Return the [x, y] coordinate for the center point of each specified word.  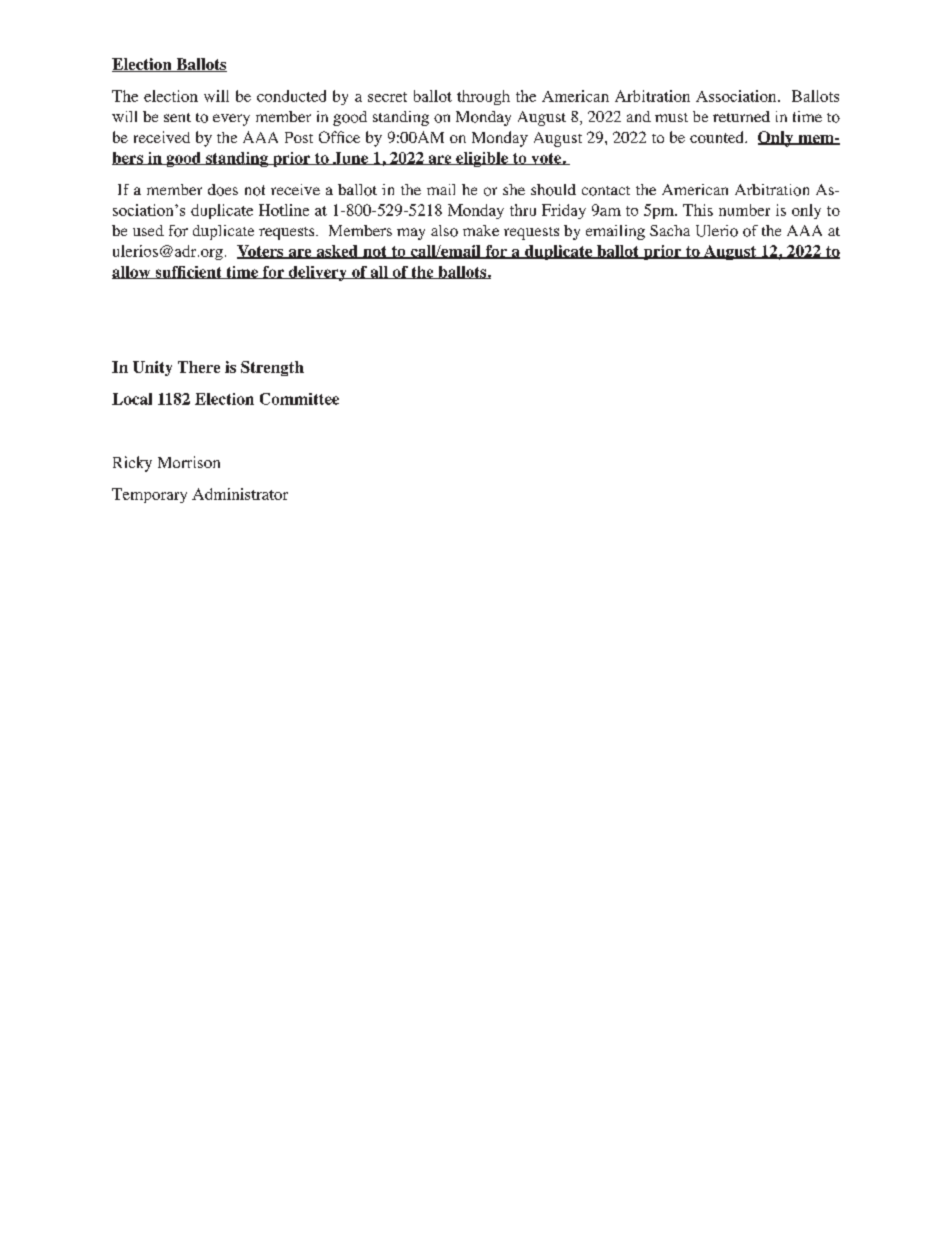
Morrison [189, 462]
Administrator [240, 494]
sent [177, 117]
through [483, 97]
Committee [299, 399]
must [671, 117]
